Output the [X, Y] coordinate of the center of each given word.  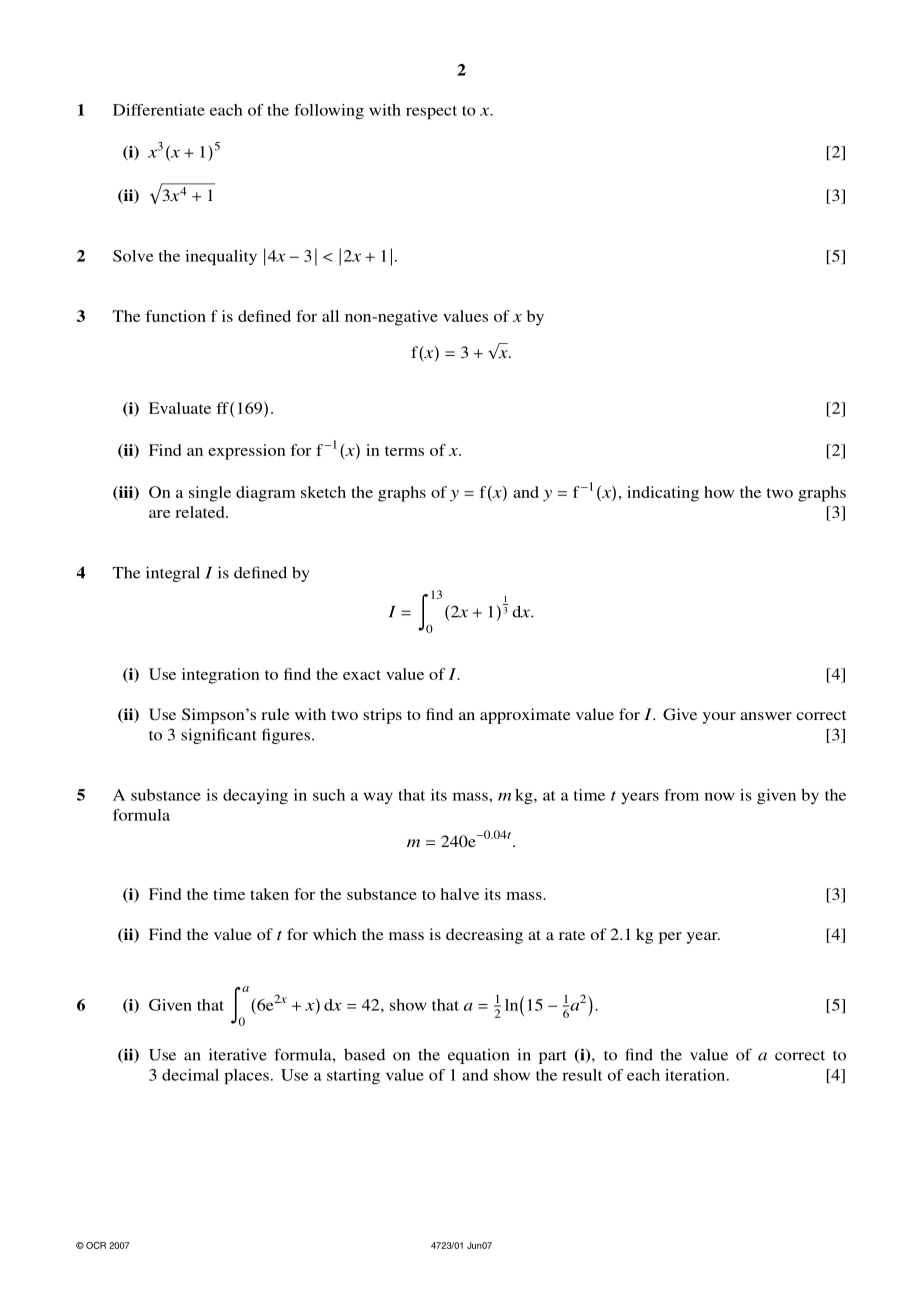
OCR [96, 1245]
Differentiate [159, 110]
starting [353, 1076]
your [719, 718]
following [329, 111]
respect [431, 113]
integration [221, 676]
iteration [696, 1075]
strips [382, 716]
